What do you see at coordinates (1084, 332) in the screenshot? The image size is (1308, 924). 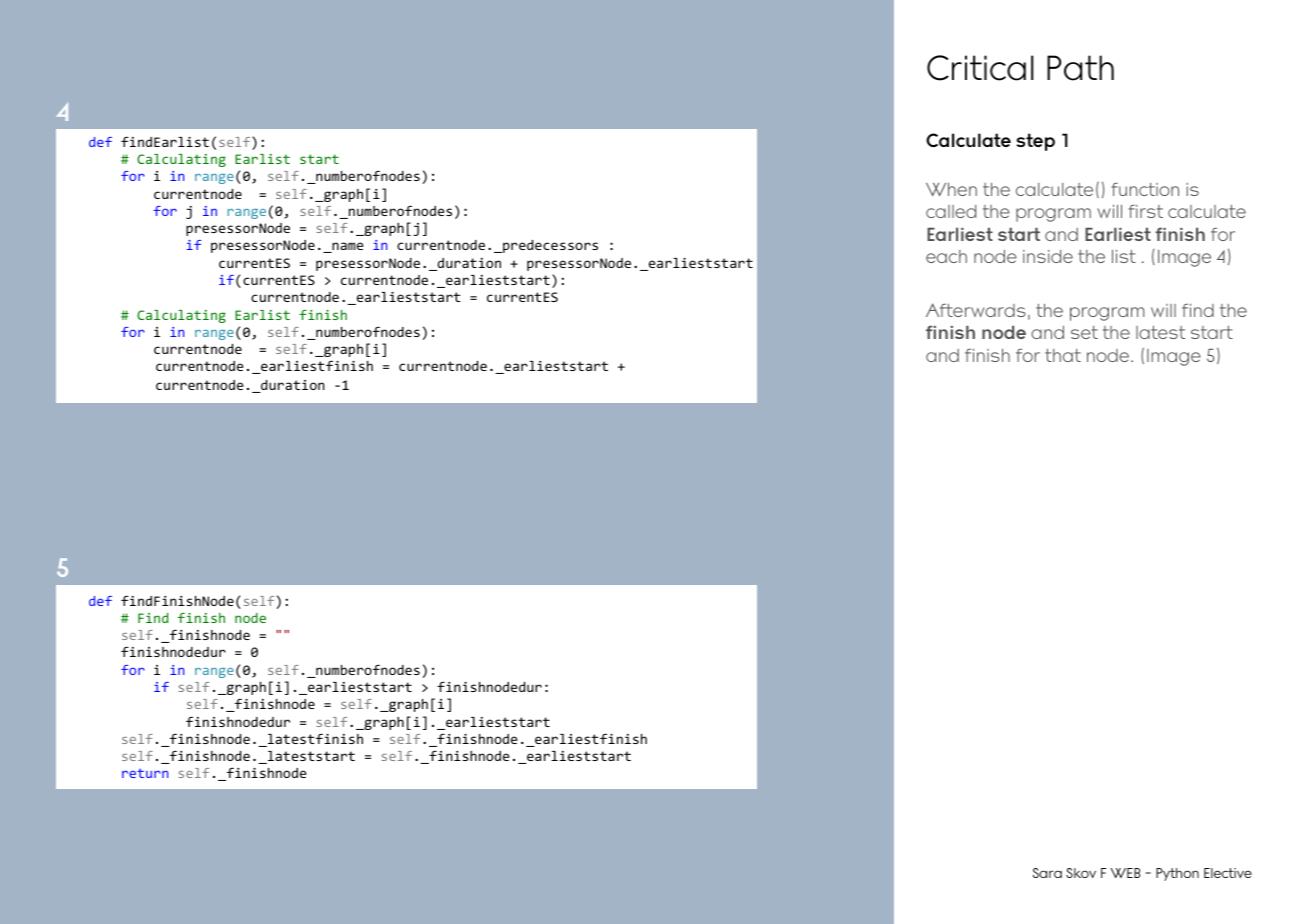 I see `set` at bounding box center [1084, 332].
